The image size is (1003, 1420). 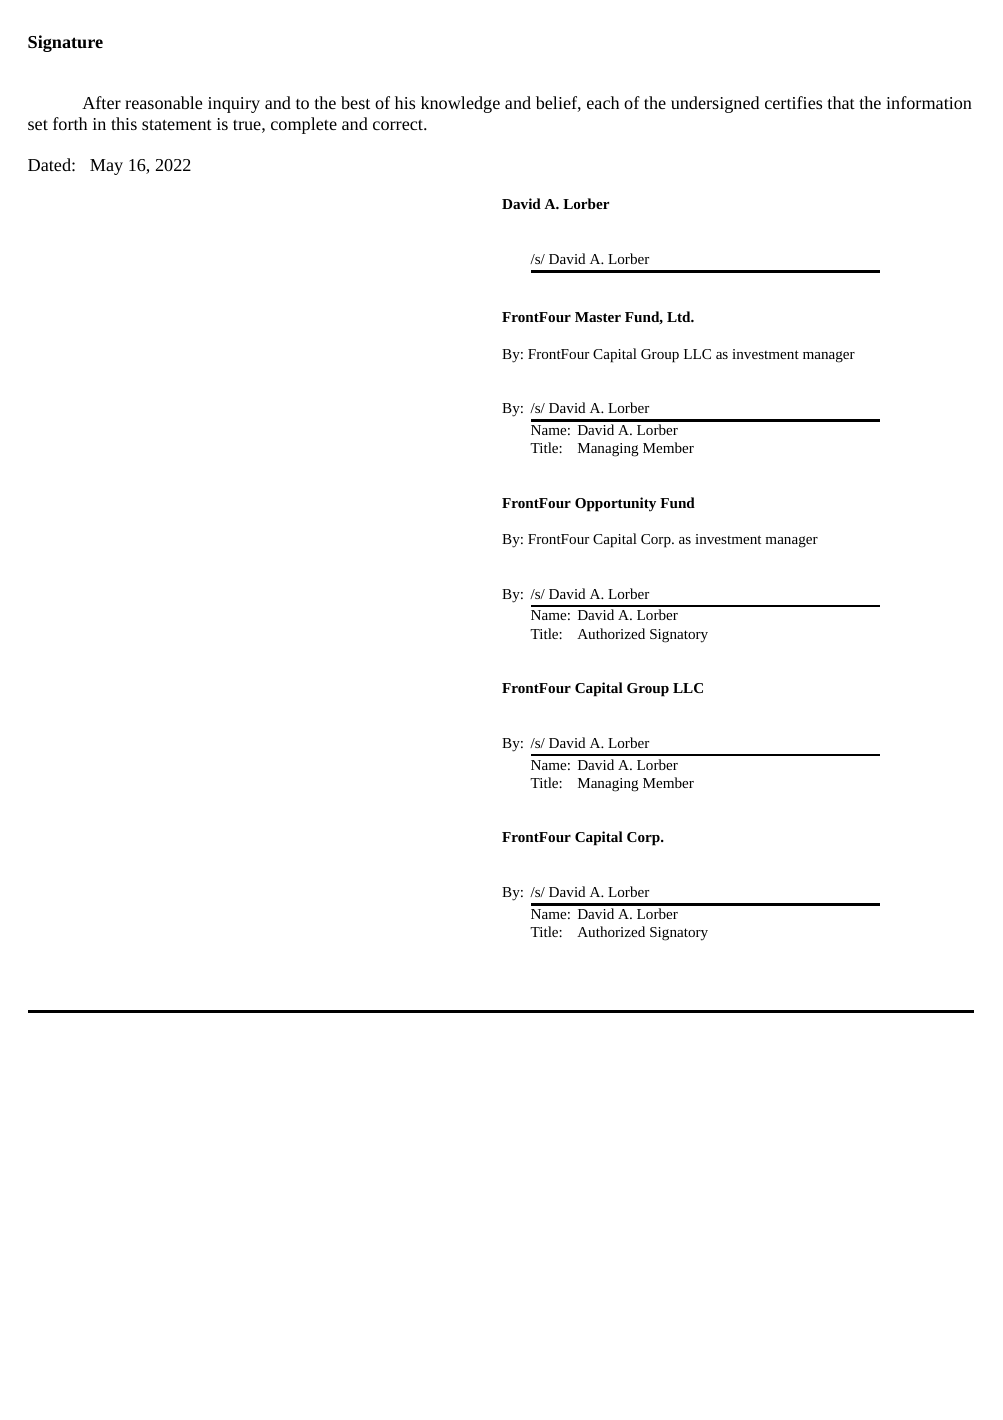 What do you see at coordinates (106, 167) in the page?
I see `May` at bounding box center [106, 167].
